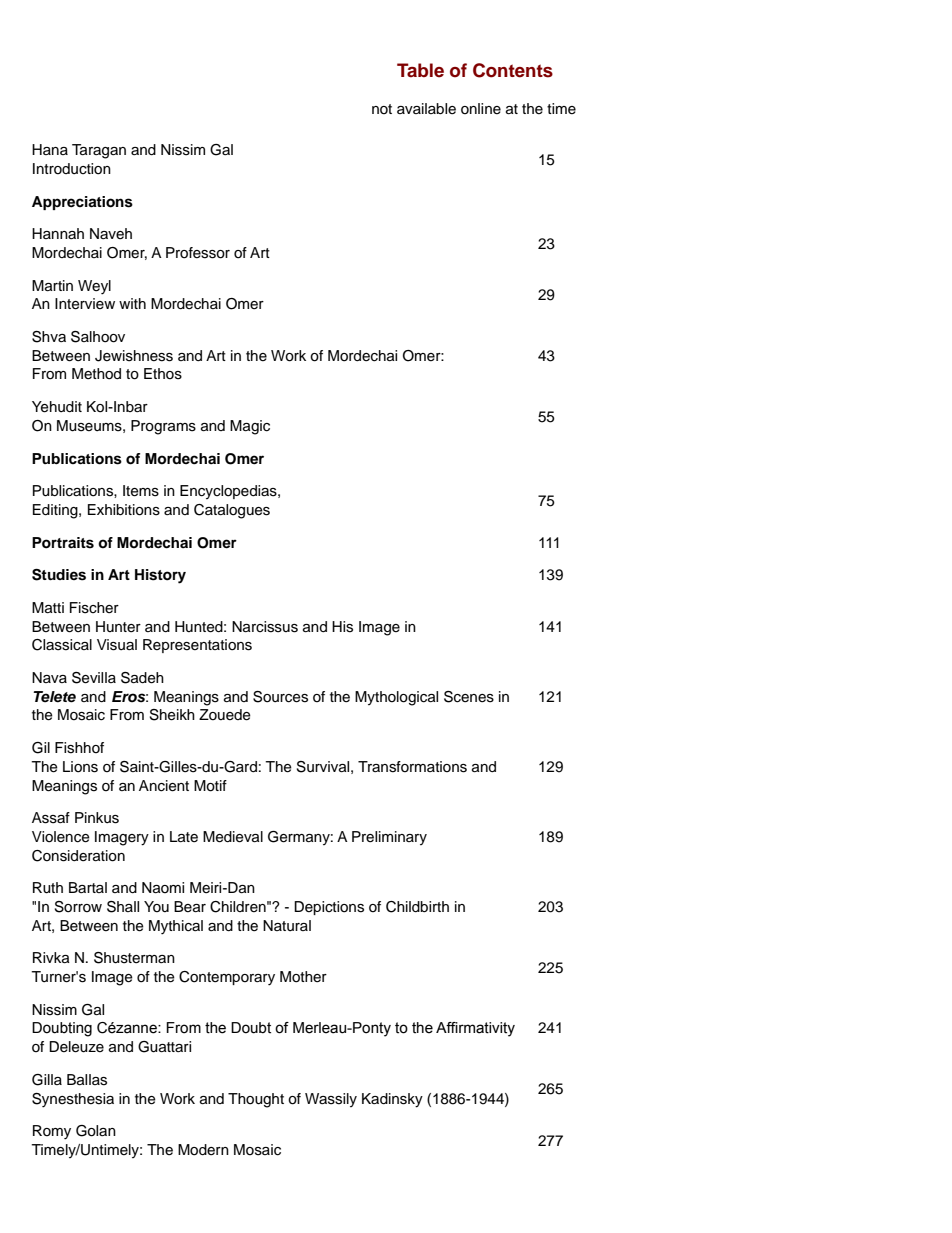 This screenshot has height=1233, width=952. Describe the element at coordinates (96, 1131) in the screenshot. I see `Golan` at that location.
